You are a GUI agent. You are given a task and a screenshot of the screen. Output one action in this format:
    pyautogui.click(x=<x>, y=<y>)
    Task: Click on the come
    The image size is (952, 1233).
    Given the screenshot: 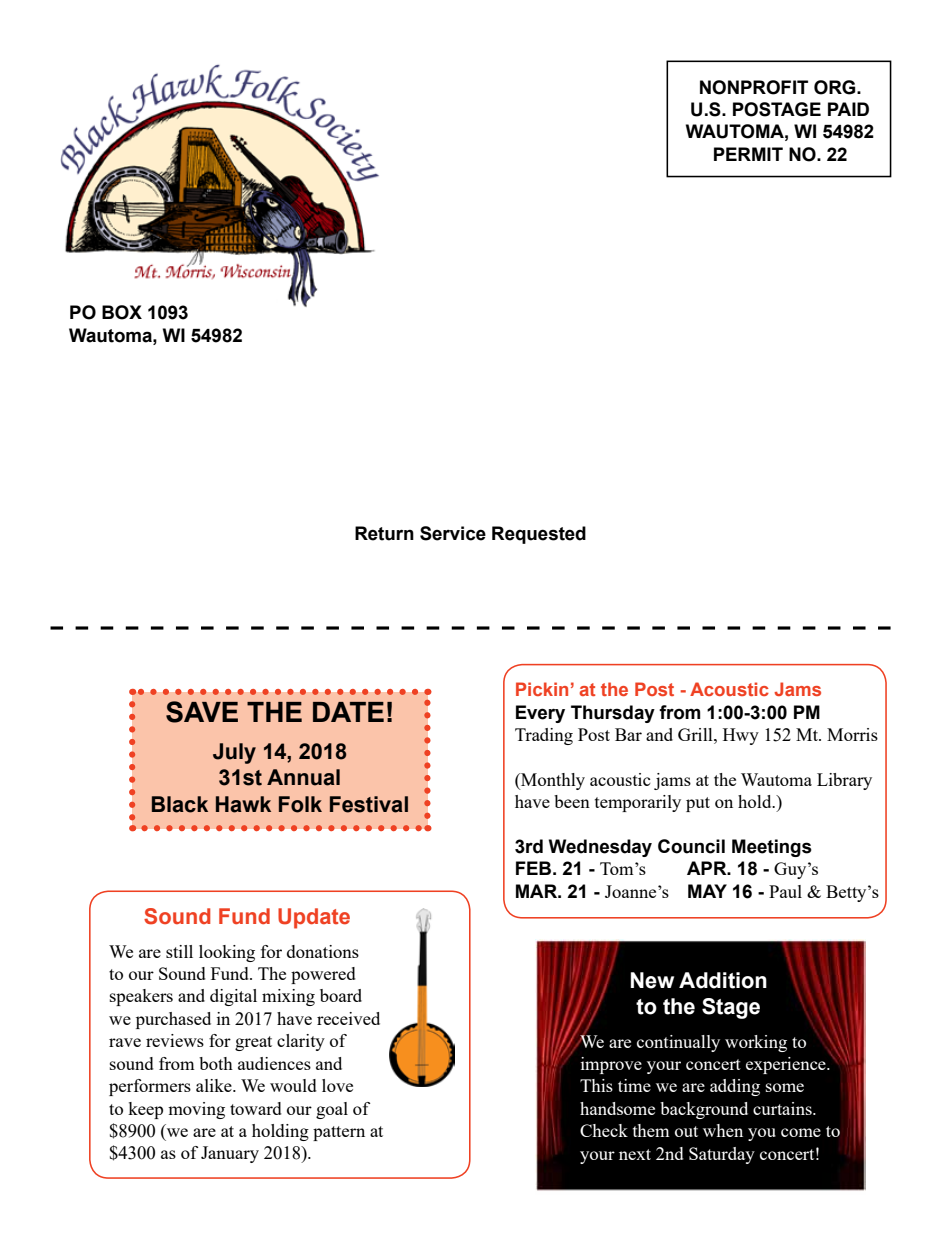 What is the action you would take?
    pyautogui.click(x=801, y=1132)
